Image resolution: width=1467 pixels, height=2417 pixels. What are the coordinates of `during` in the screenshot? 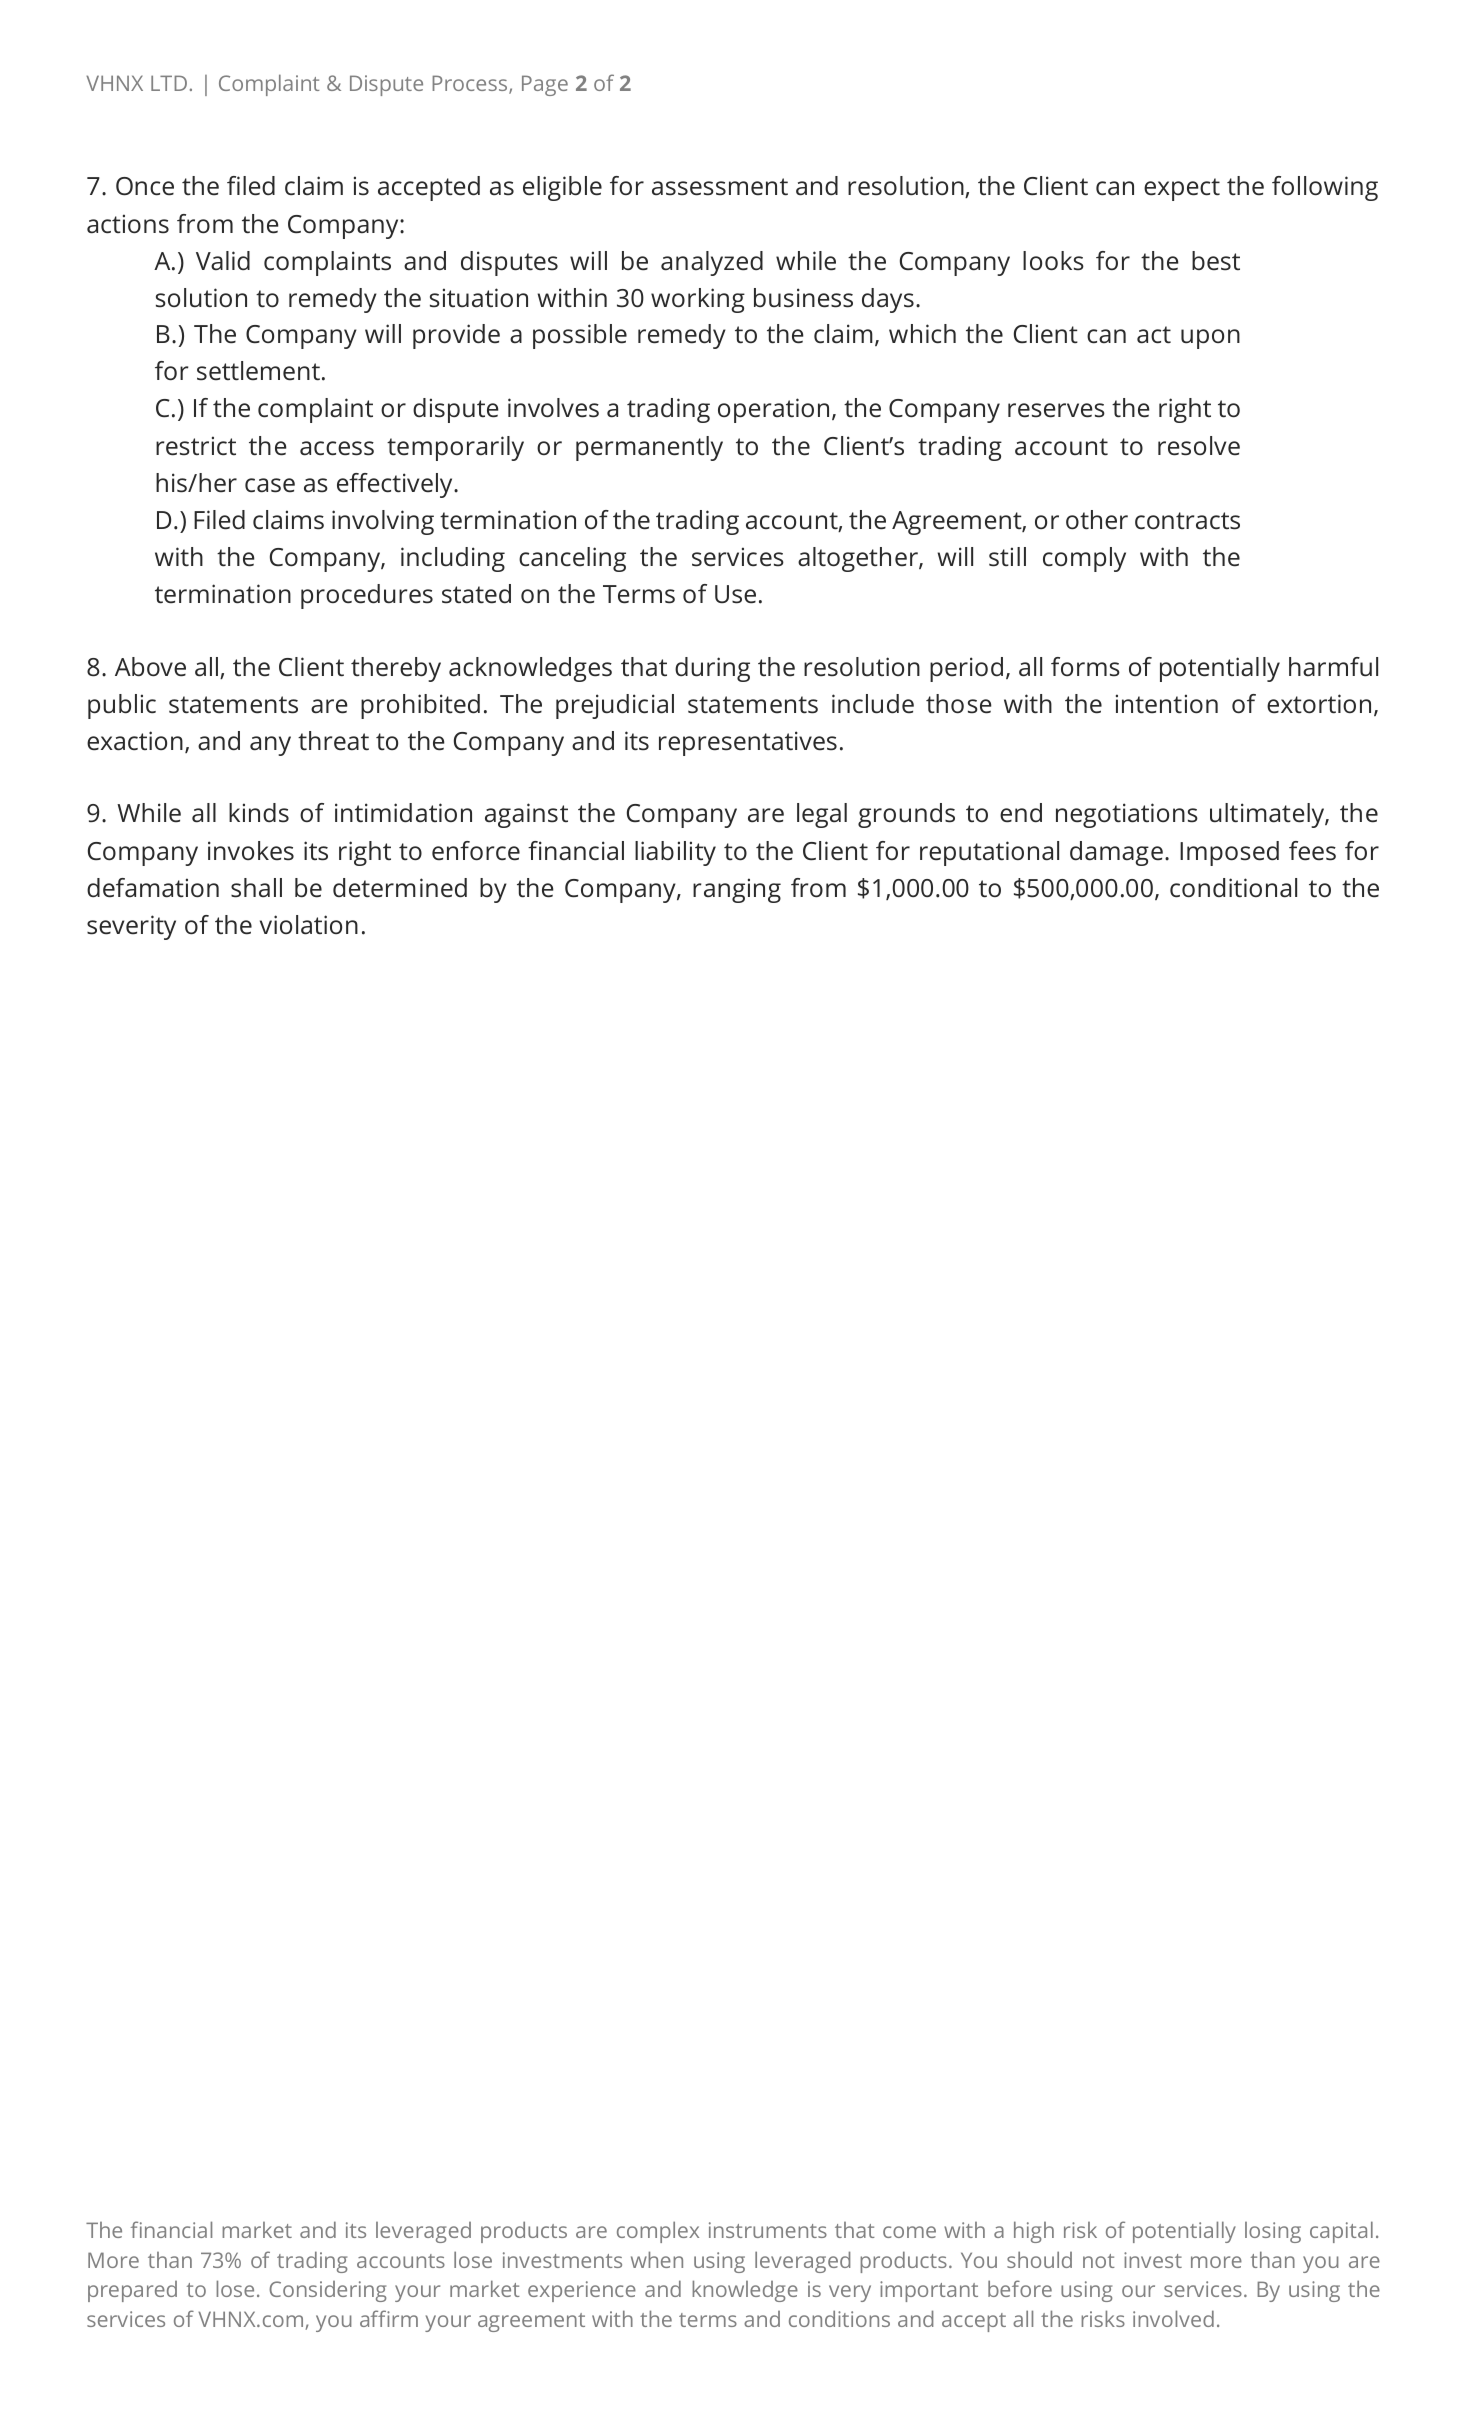 It's located at (712, 669).
